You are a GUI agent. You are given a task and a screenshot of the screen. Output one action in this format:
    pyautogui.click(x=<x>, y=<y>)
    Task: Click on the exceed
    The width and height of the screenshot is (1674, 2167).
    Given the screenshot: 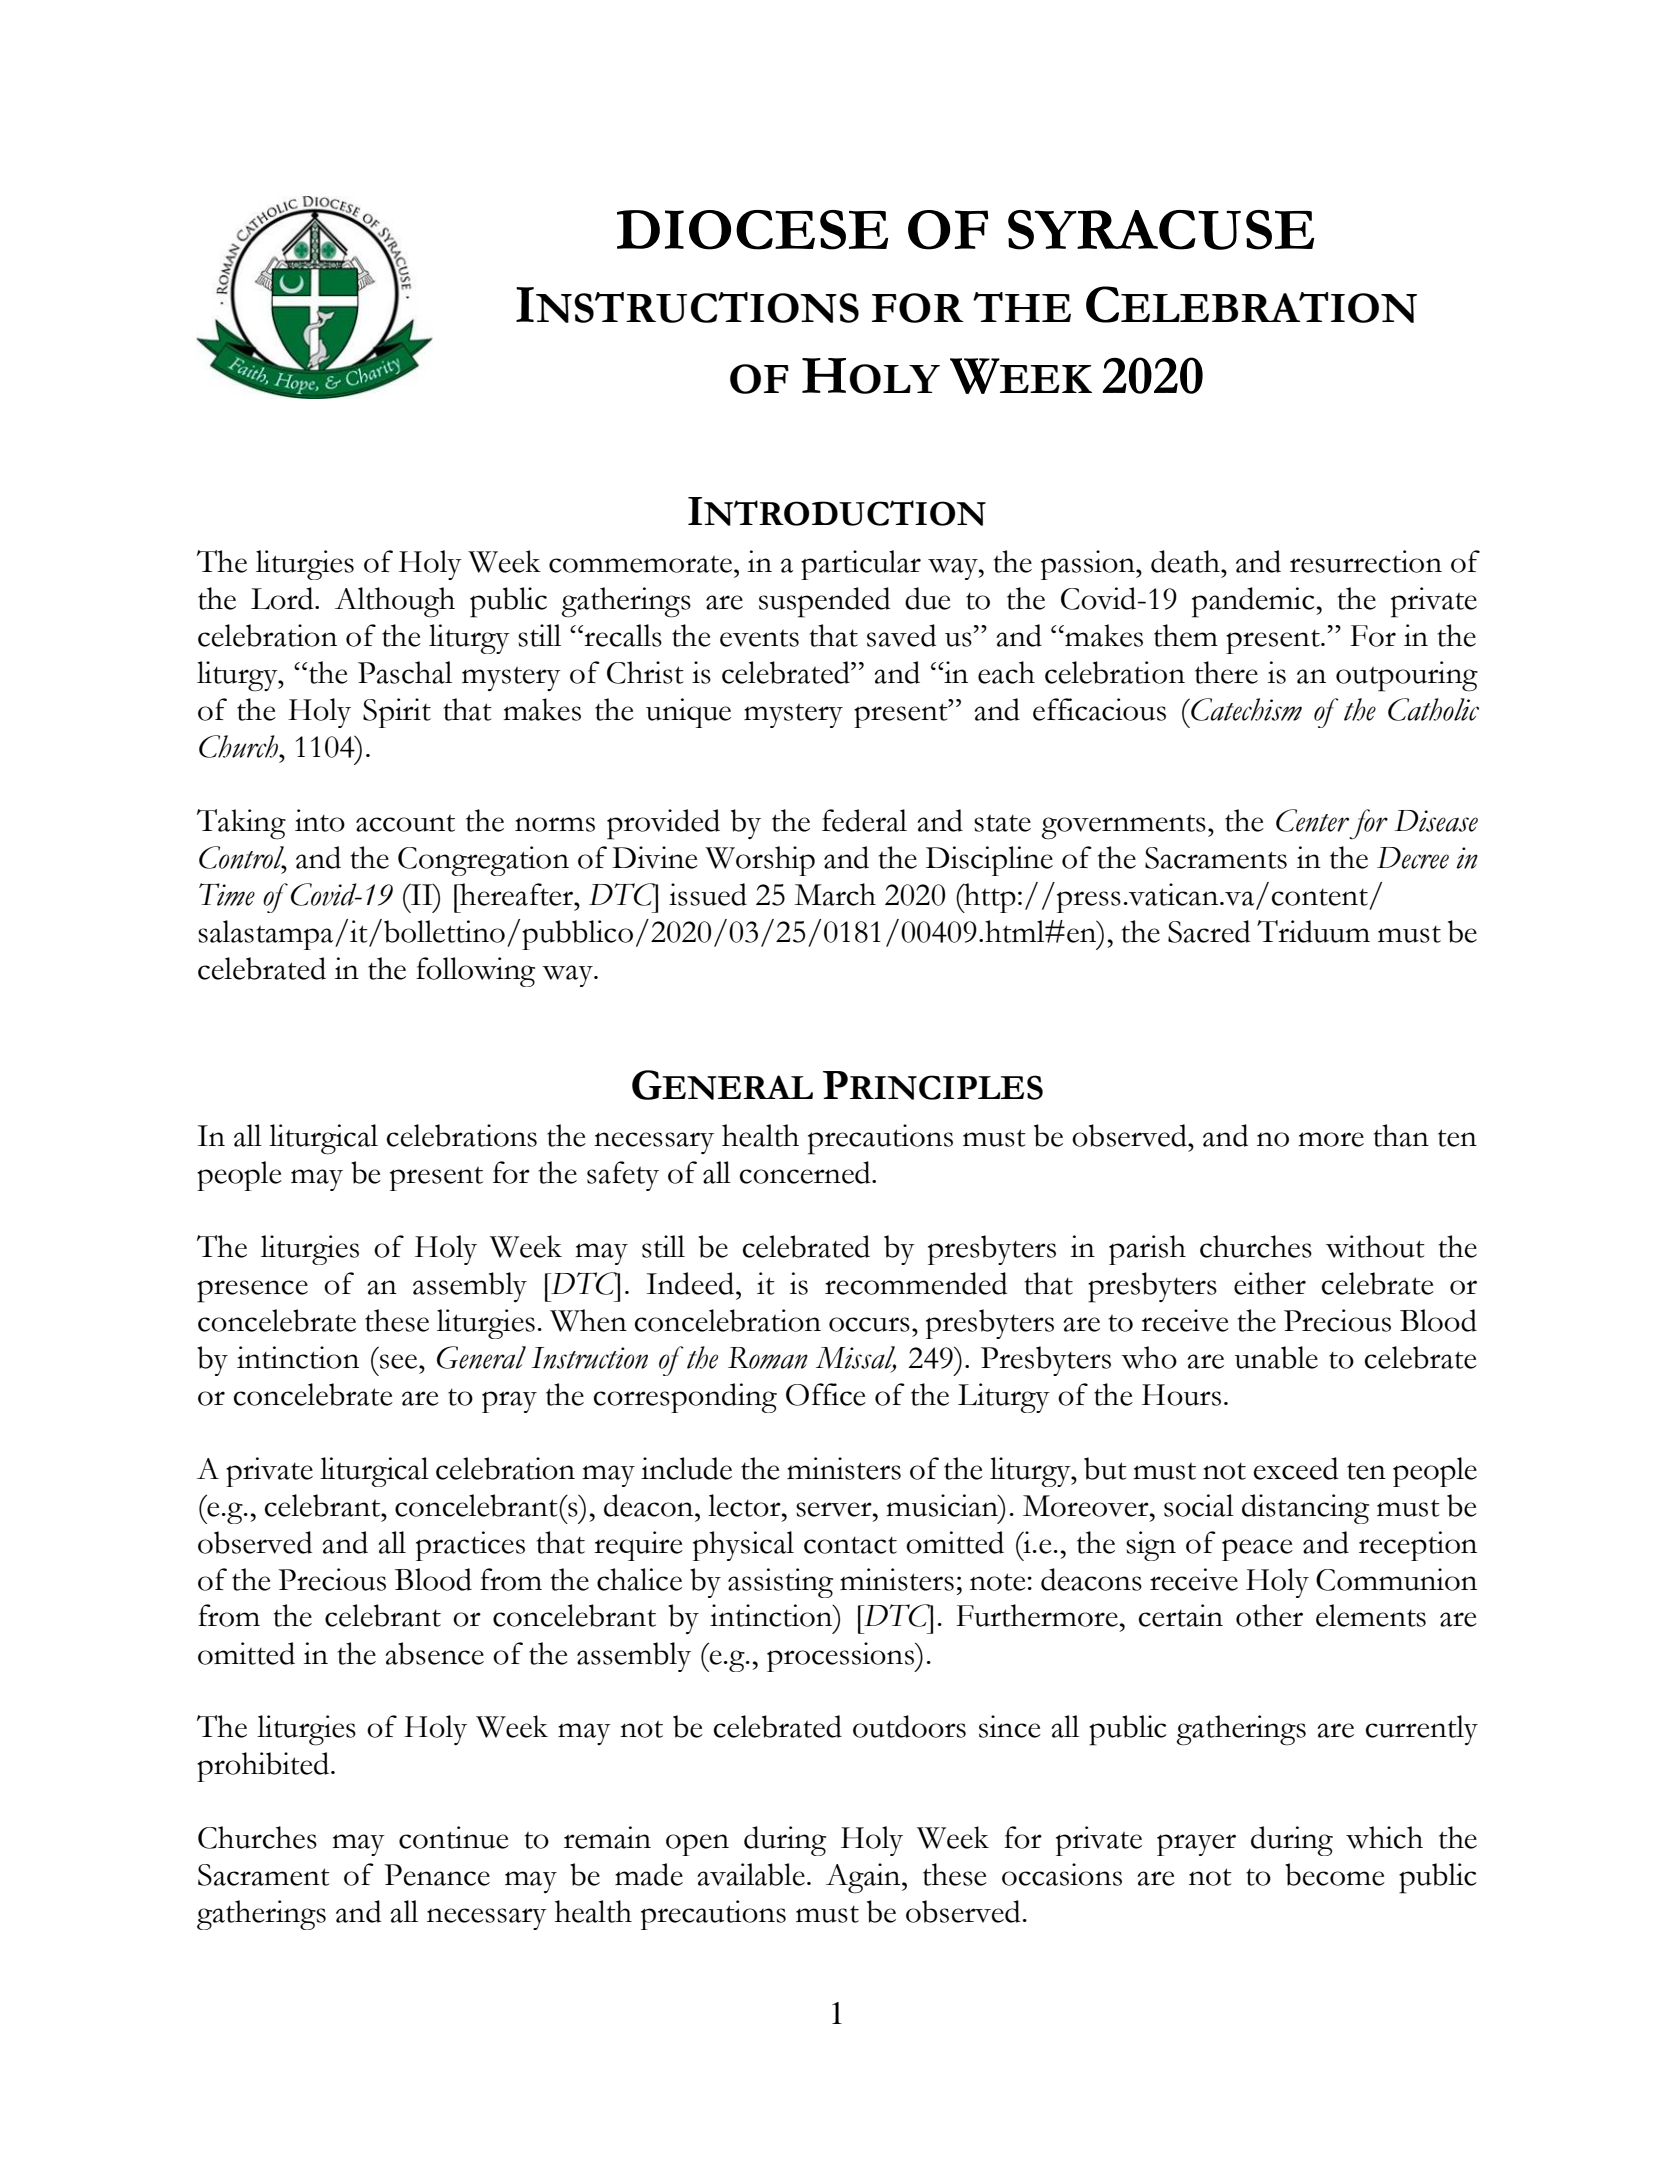 What is the action you would take?
    pyautogui.click(x=1296, y=1468)
